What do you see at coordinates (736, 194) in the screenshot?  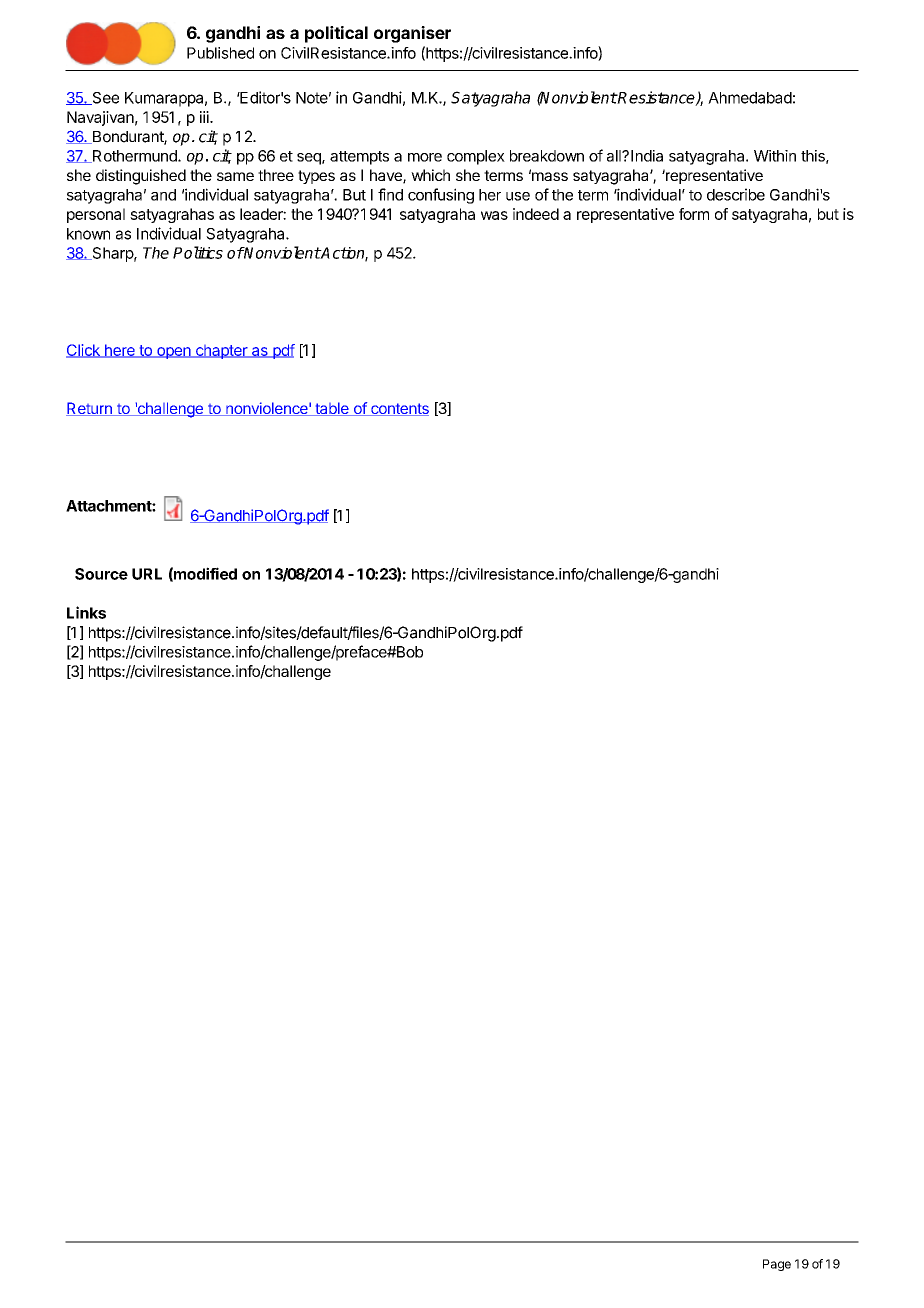 I see `describe` at bounding box center [736, 194].
